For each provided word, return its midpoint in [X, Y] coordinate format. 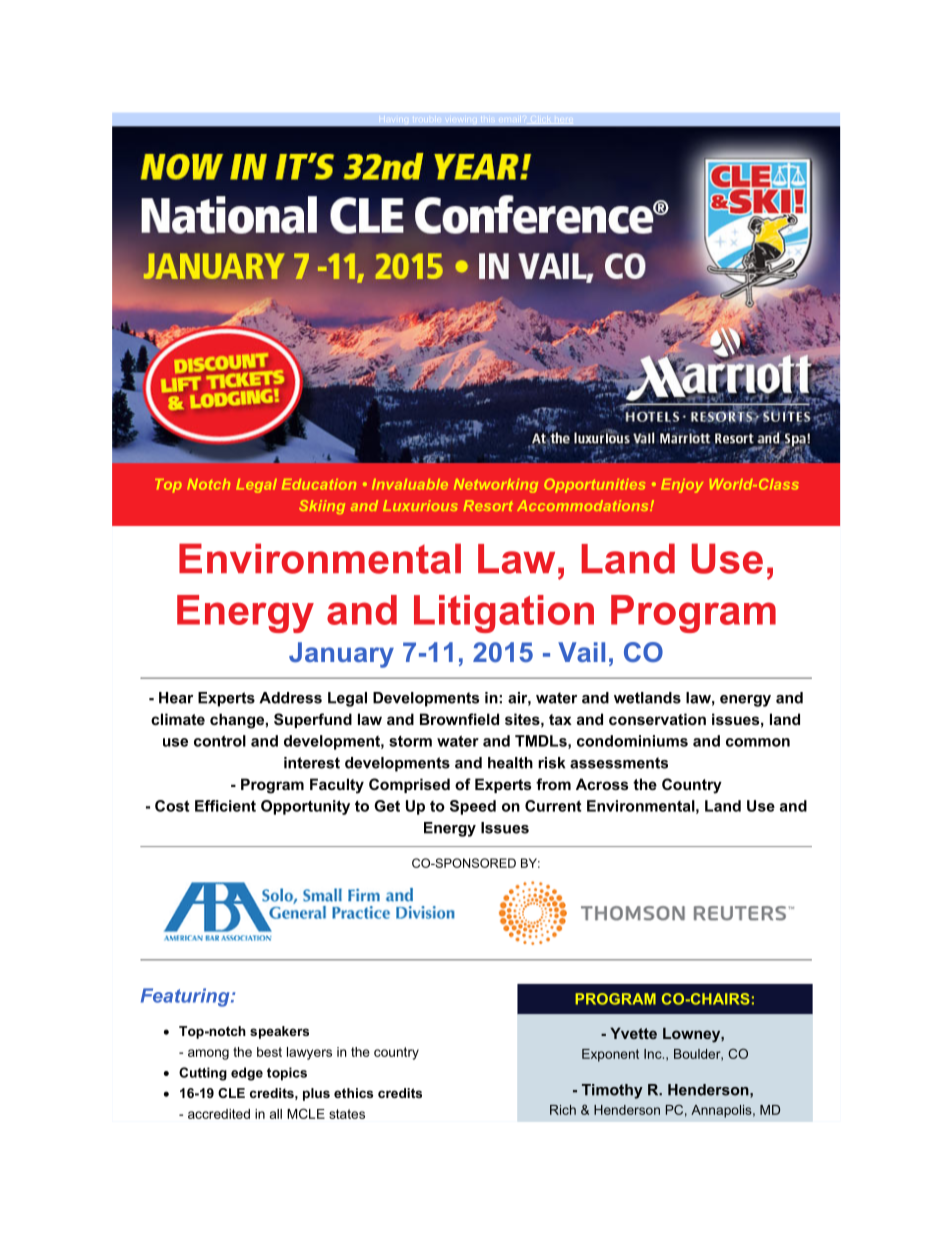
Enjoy [682, 486]
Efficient [225, 806]
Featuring [186, 997]
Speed [473, 807]
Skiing [322, 507]
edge [247, 1074]
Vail [581, 652]
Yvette [633, 1033]
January [341, 655]
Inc [654, 1054]
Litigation [504, 614]
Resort [488, 505]
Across [602, 784]
